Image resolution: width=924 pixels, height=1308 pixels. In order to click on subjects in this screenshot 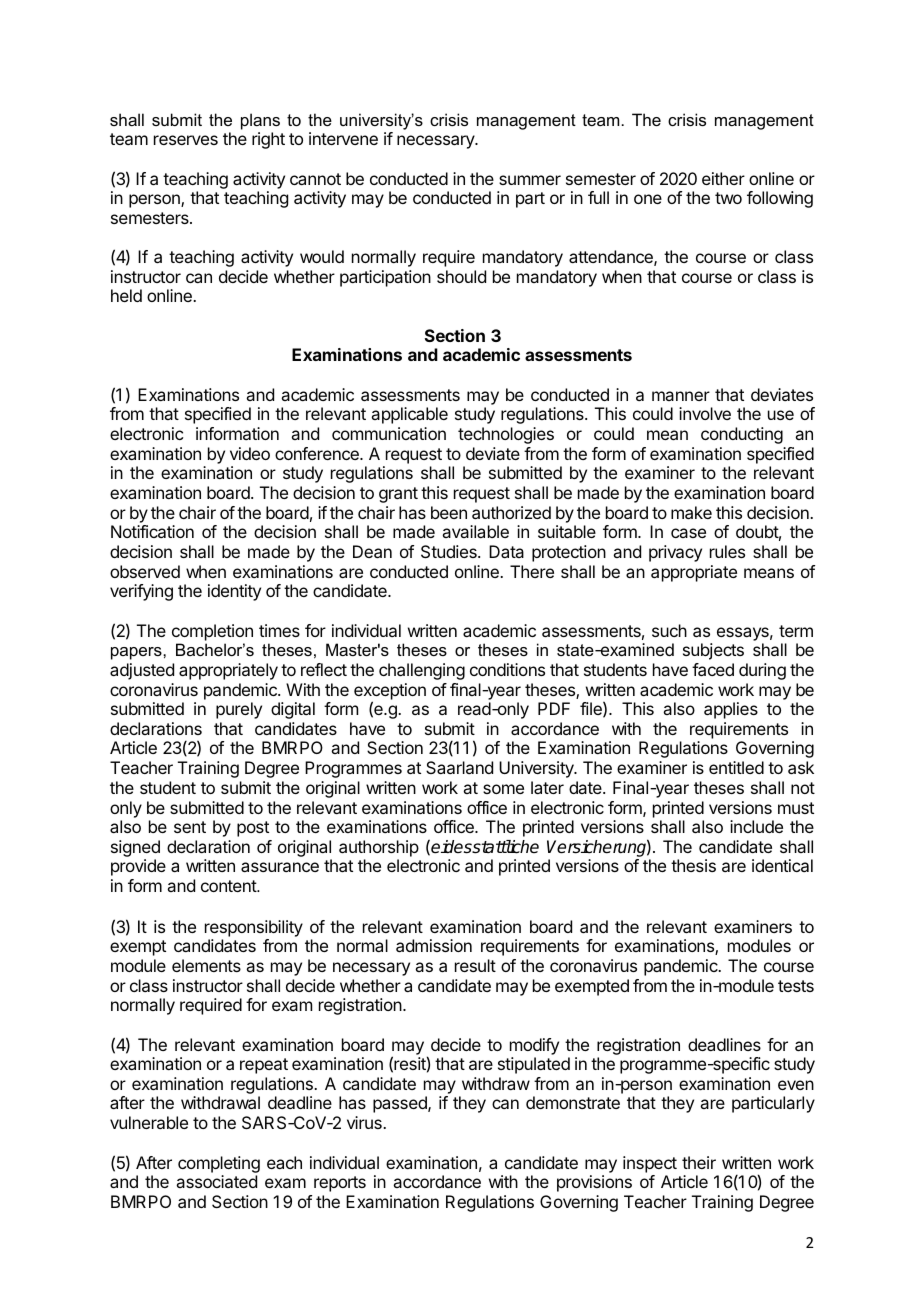, I will do `click(713, 651)`.
